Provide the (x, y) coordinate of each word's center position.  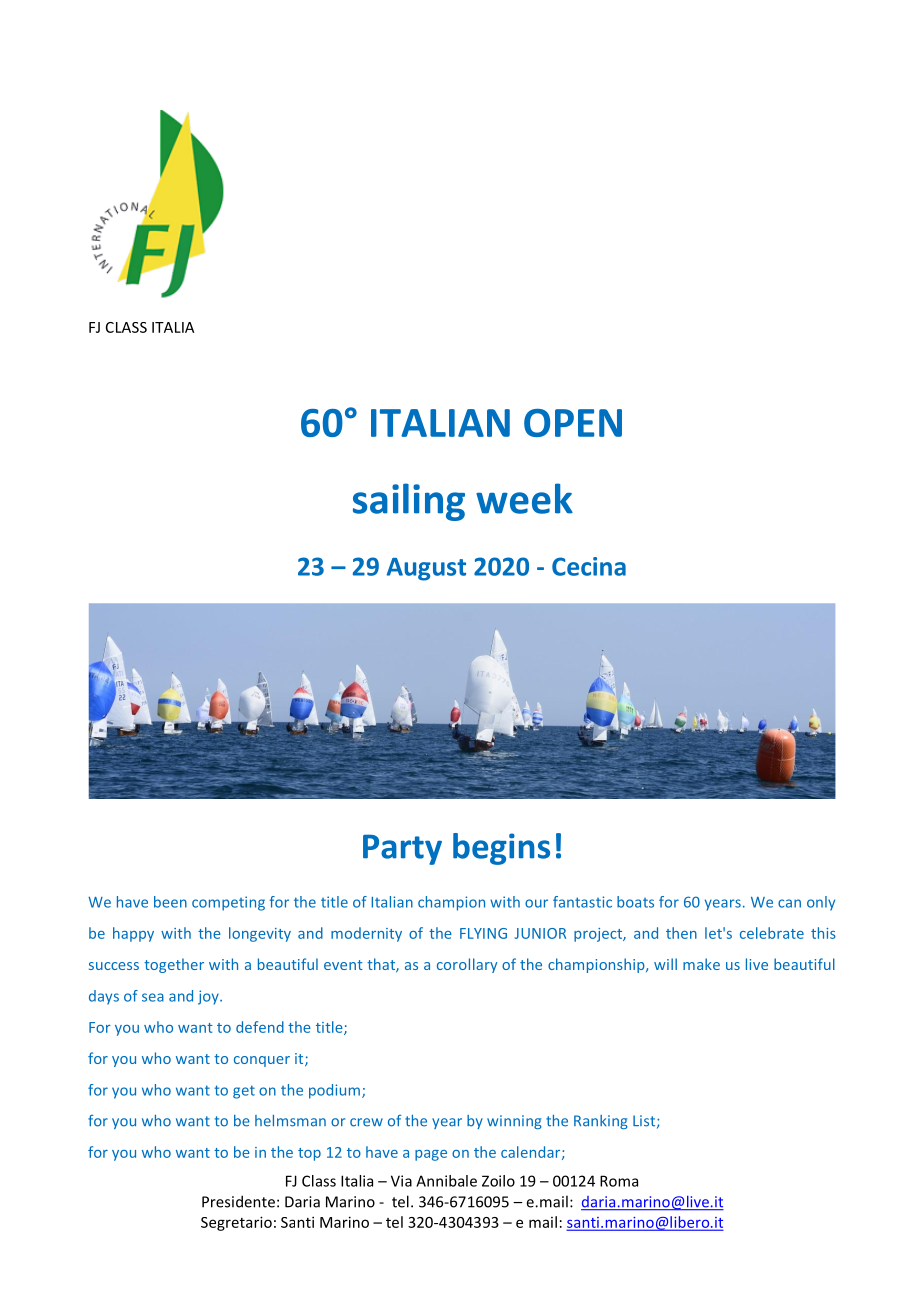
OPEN (573, 423)
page (431, 1155)
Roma (619, 1181)
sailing (409, 502)
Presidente (238, 1201)
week (524, 498)
